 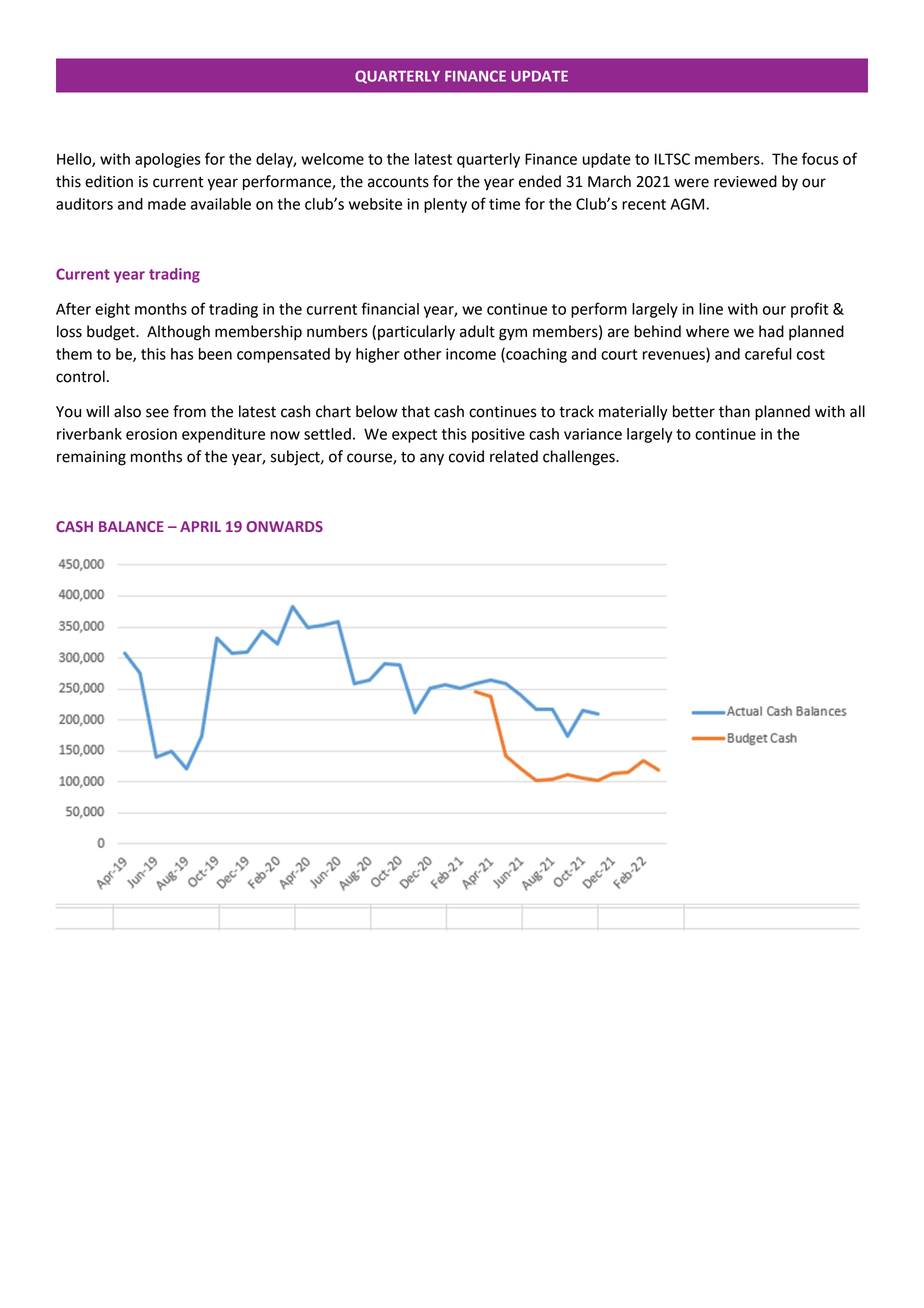 What do you see at coordinates (707, 331) in the screenshot?
I see `where` at bounding box center [707, 331].
